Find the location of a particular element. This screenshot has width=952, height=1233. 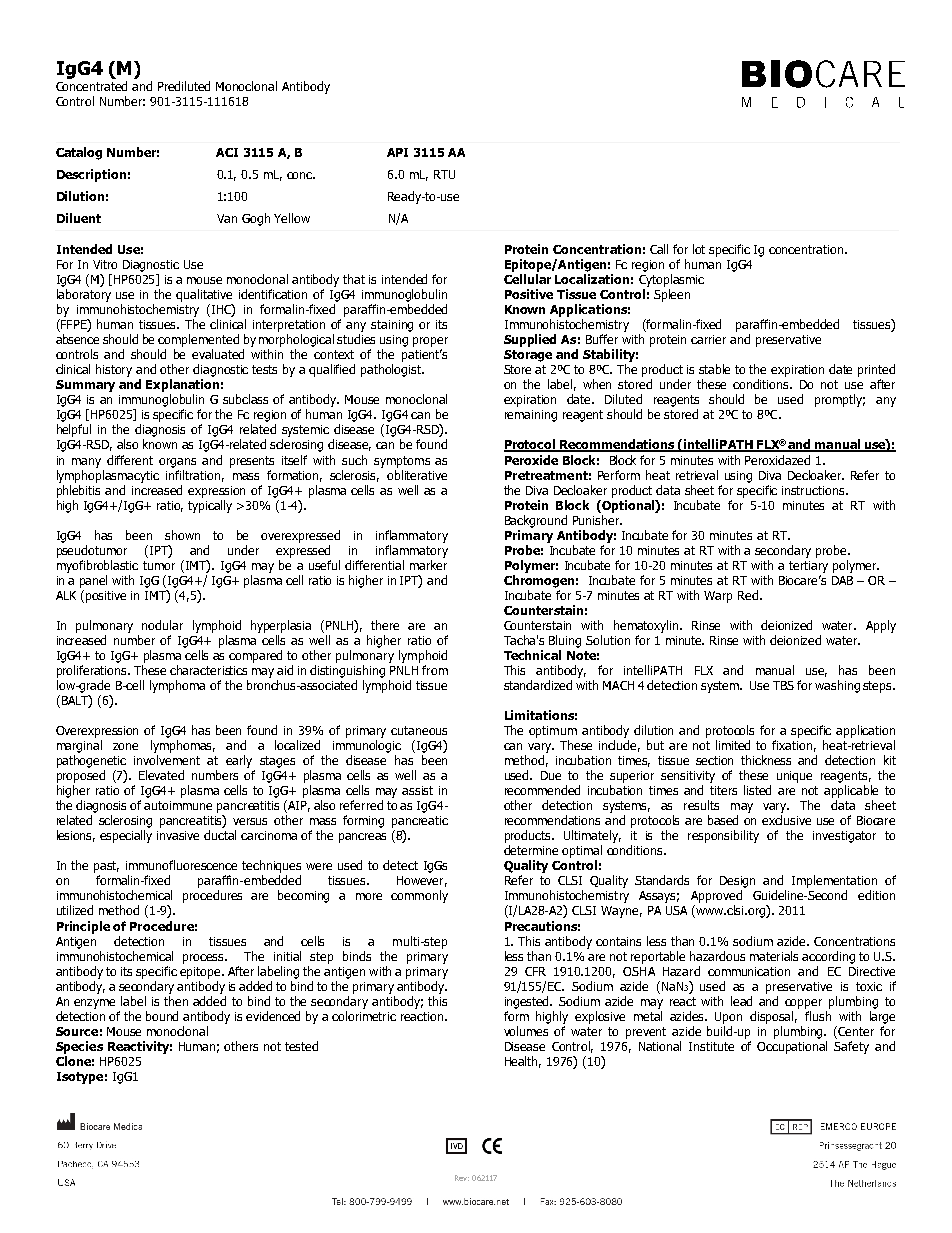

bound is located at coordinates (162, 1016).
